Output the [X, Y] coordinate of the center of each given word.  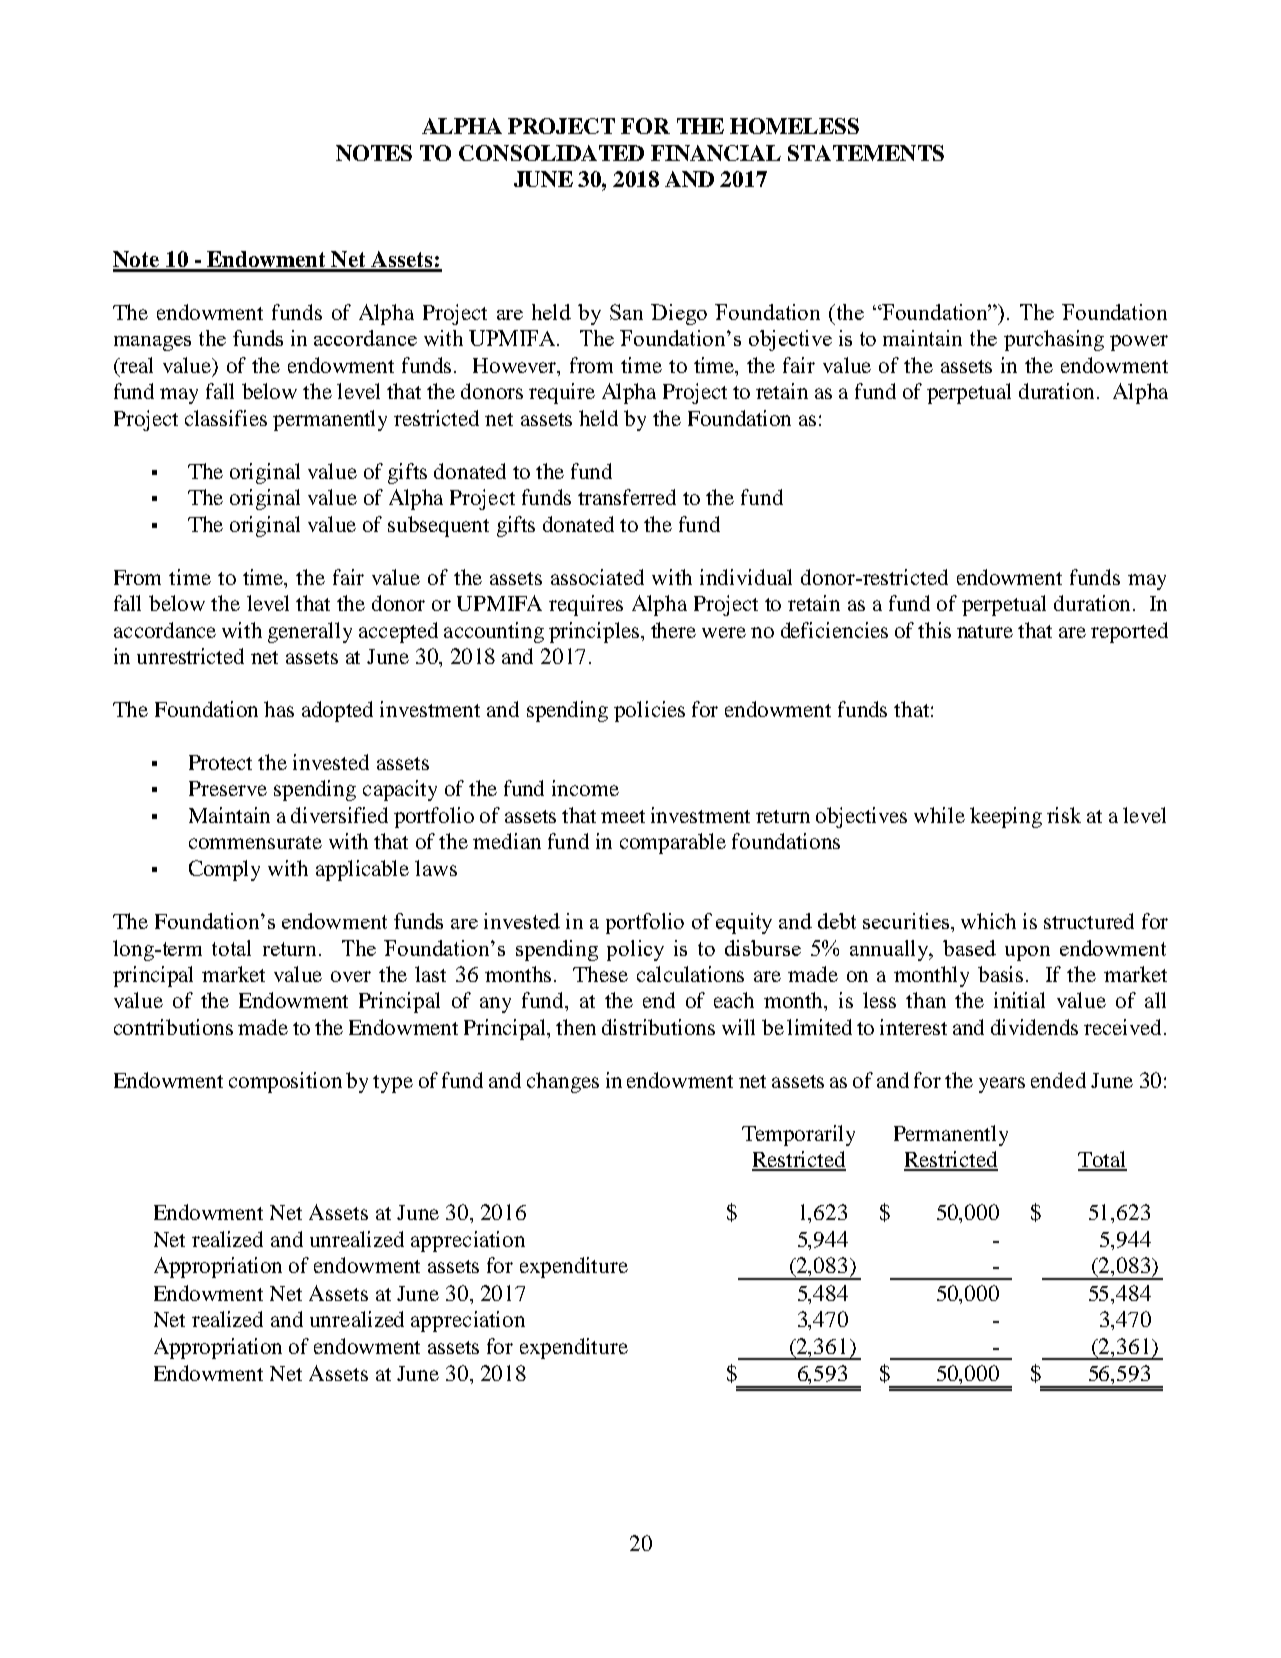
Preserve [228, 788]
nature [985, 631]
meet [623, 816]
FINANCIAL [716, 153]
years [1002, 1085]
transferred [627, 497]
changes [563, 1082]
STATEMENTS [866, 153]
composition [285, 1082]
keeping [1006, 817]
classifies [226, 418]
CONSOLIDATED [551, 153]
